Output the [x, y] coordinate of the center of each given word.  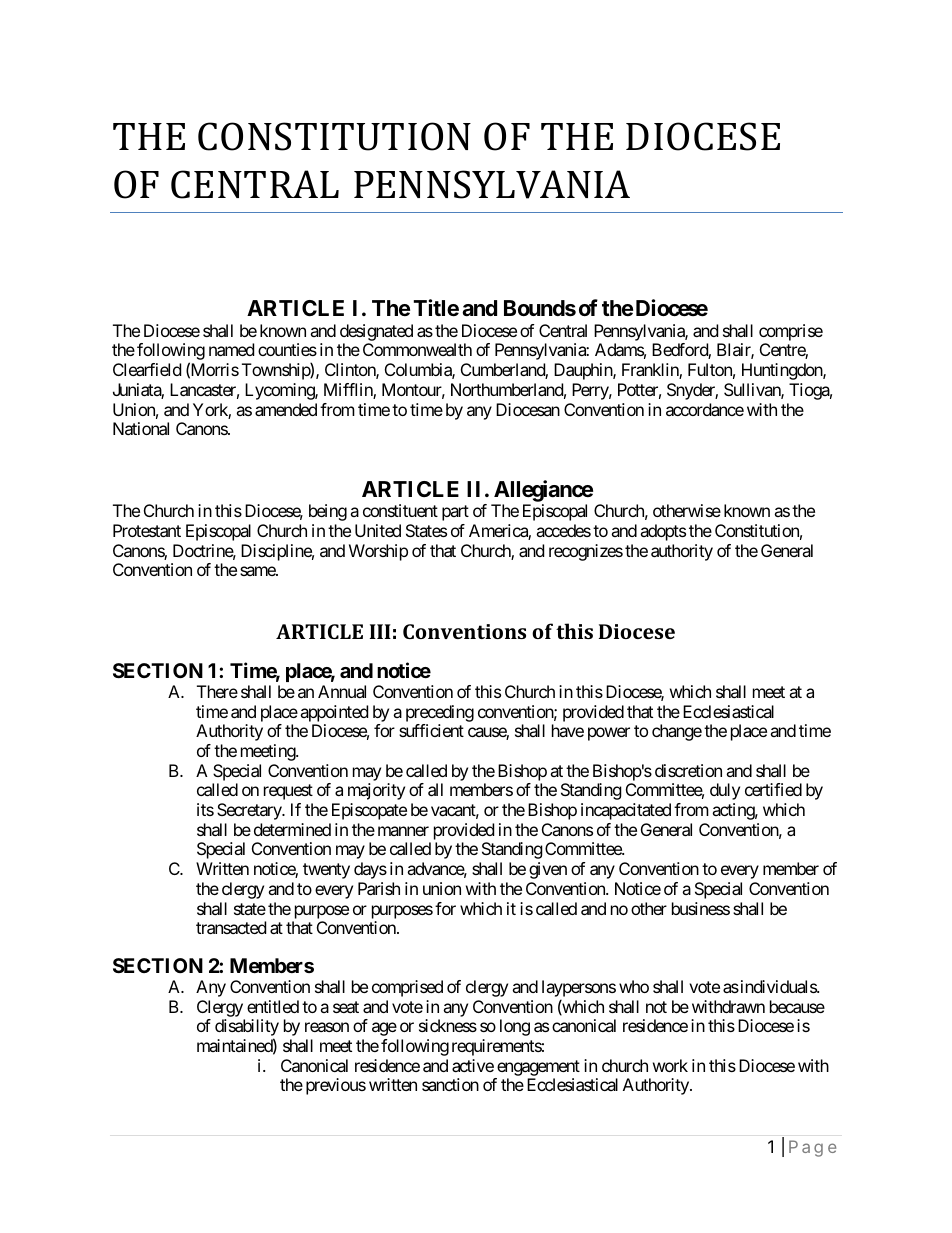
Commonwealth [417, 349]
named [231, 349]
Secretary [250, 811]
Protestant [147, 530]
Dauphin [584, 371]
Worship [378, 552]
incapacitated [626, 811]
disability [247, 1029]
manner [403, 831]
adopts [663, 532]
